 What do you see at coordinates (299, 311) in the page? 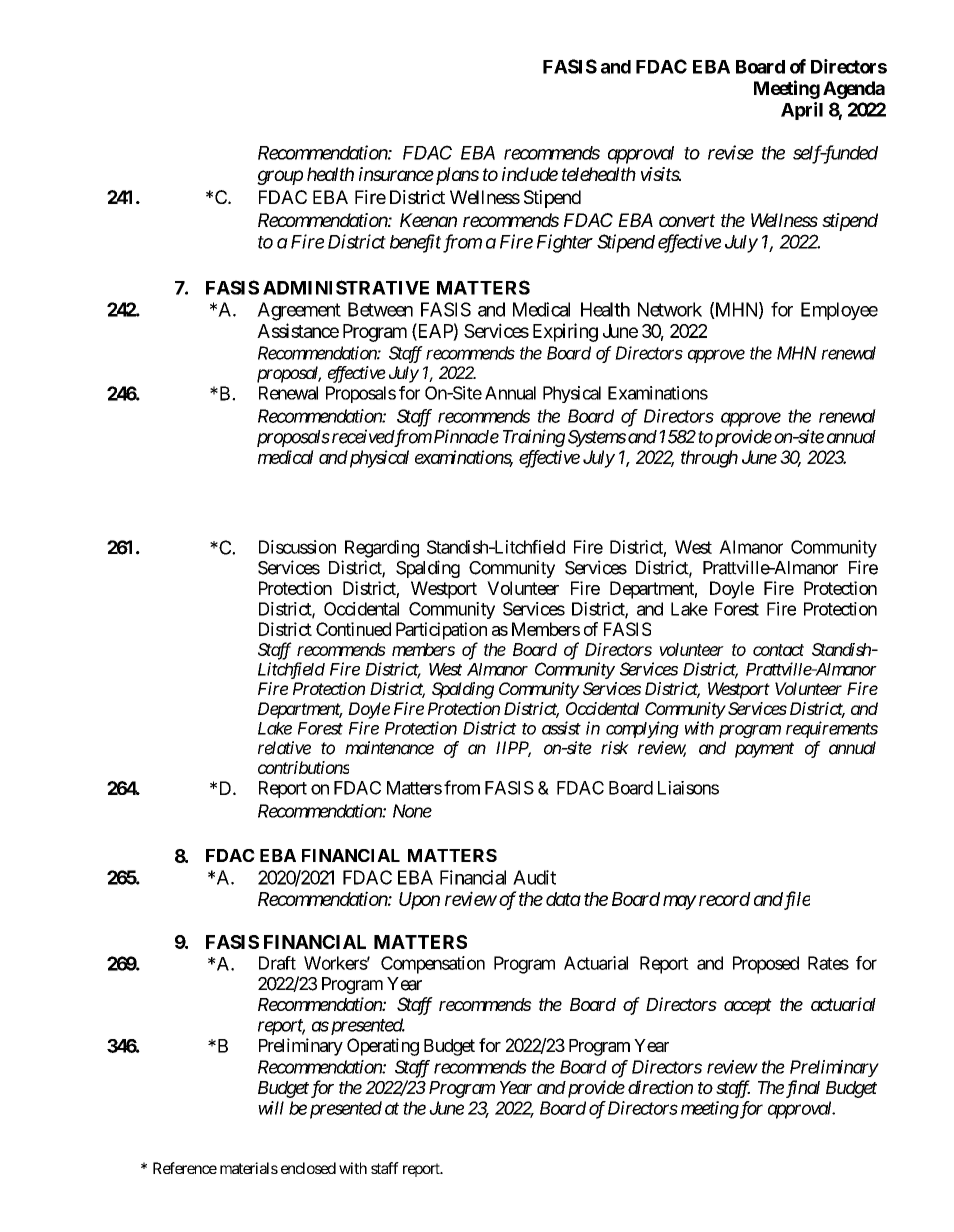
I see `Agreement` at bounding box center [299, 311].
